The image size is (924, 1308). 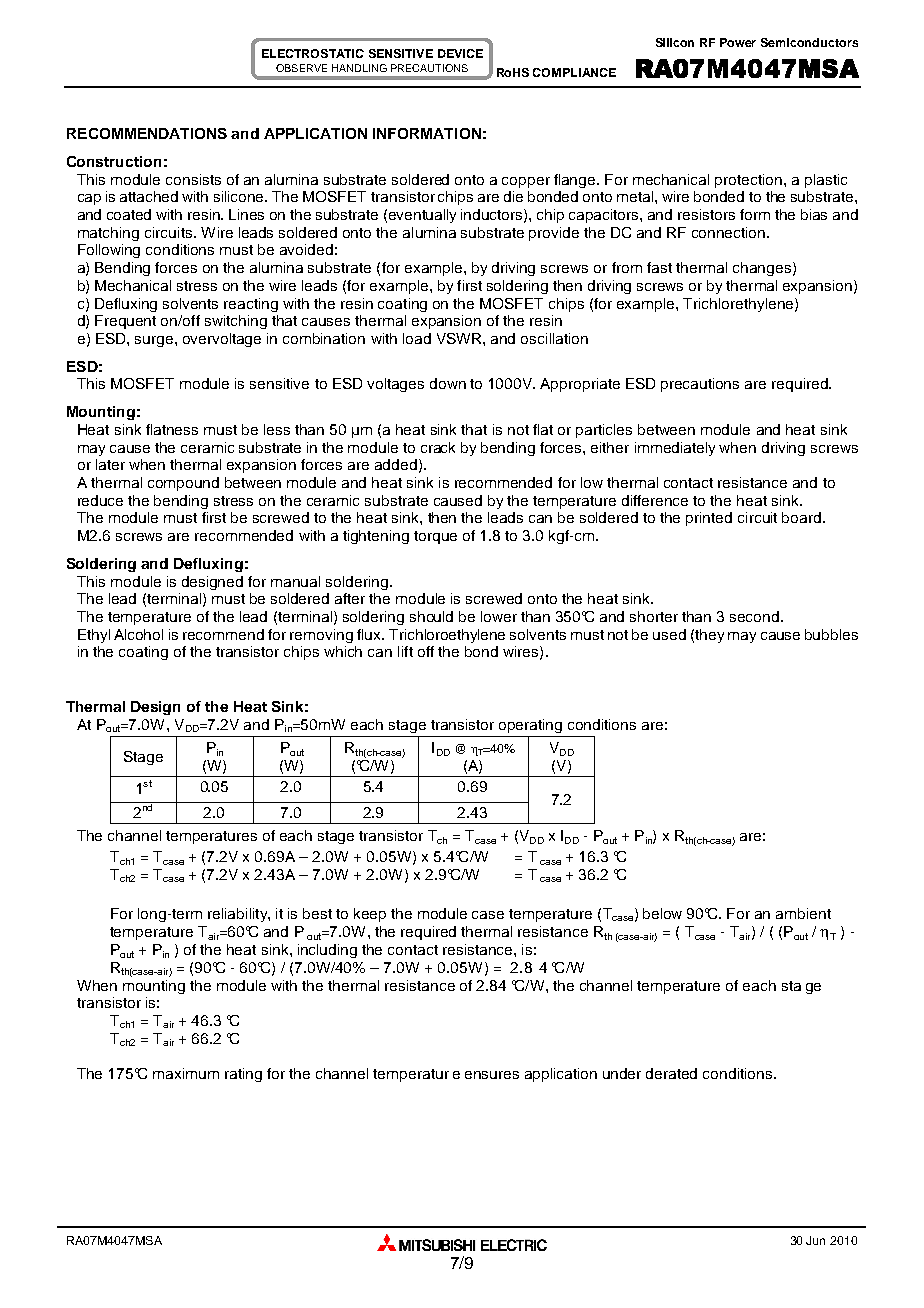 What do you see at coordinates (492, 1075) in the image?
I see `ensures` at bounding box center [492, 1075].
